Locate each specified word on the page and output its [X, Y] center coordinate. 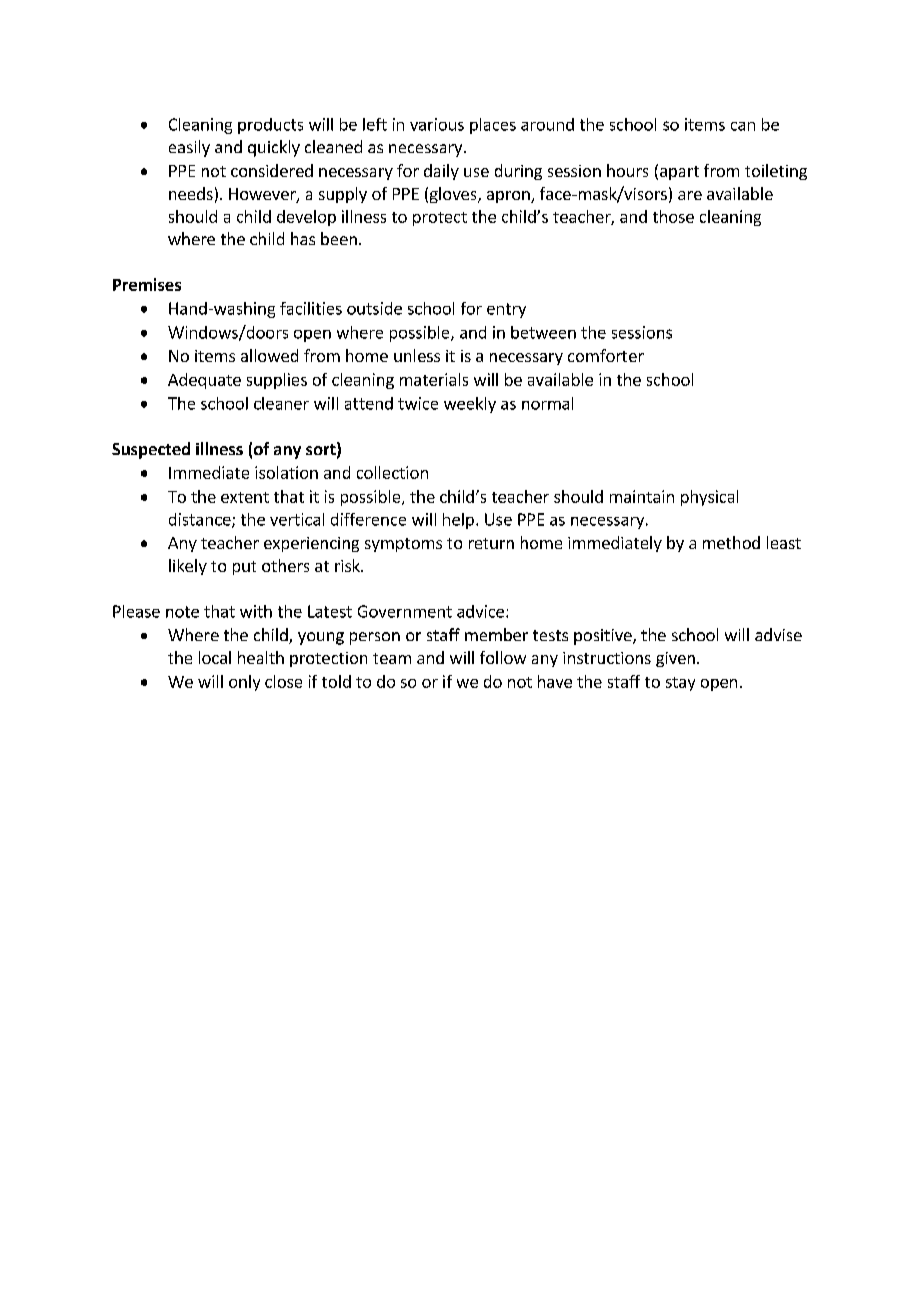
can [743, 126]
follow [503, 657]
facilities [311, 308]
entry [506, 310]
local [215, 657]
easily [189, 148]
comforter [606, 355]
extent [245, 497]
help [458, 521]
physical [709, 498]
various [437, 124]
